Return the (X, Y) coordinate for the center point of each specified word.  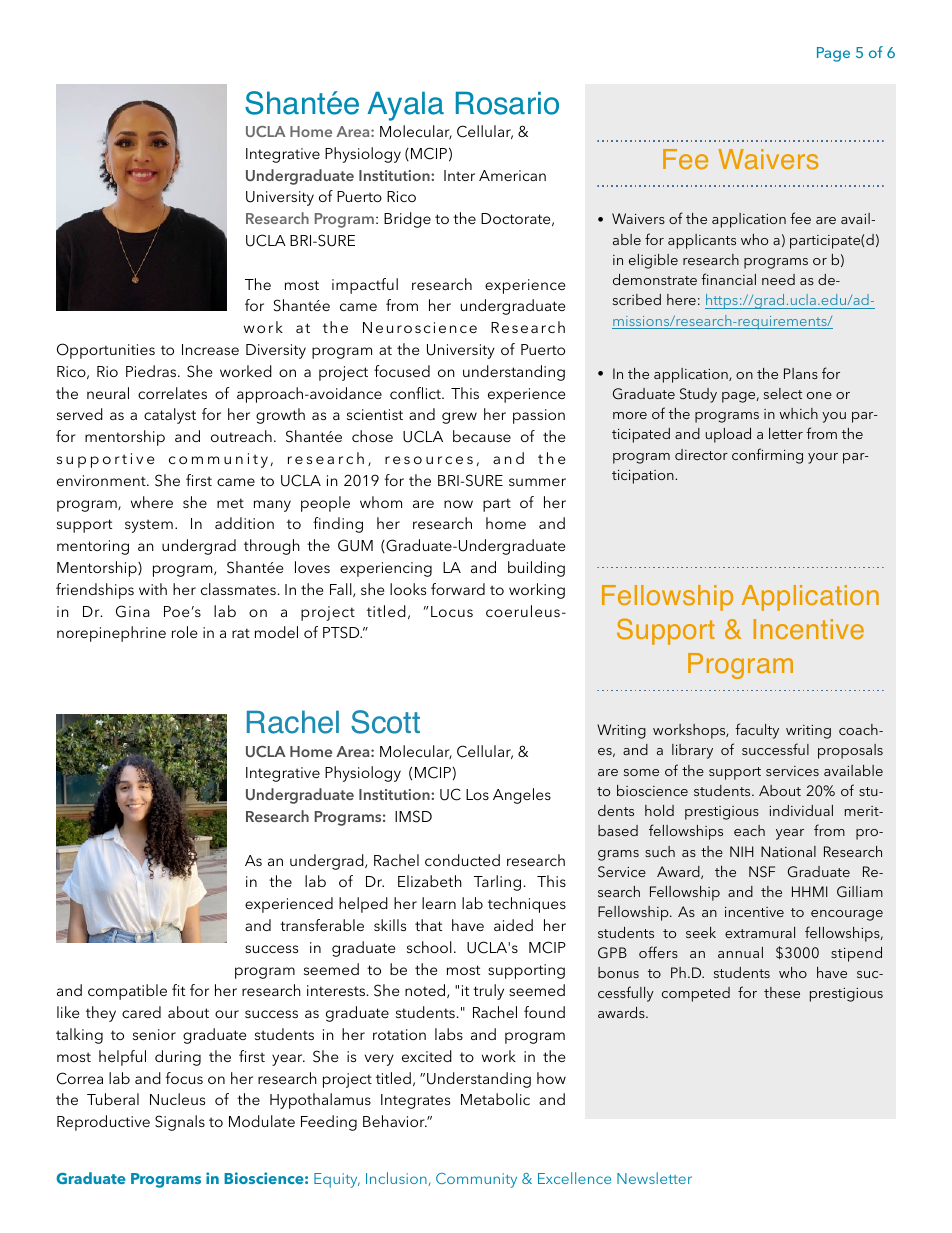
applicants (702, 241)
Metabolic (495, 1099)
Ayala (405, 106)
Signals (180, 1123)
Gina (133, 611)
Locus (452, 611)
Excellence (574, 1178)
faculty (757, 731)
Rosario (507, 103)
